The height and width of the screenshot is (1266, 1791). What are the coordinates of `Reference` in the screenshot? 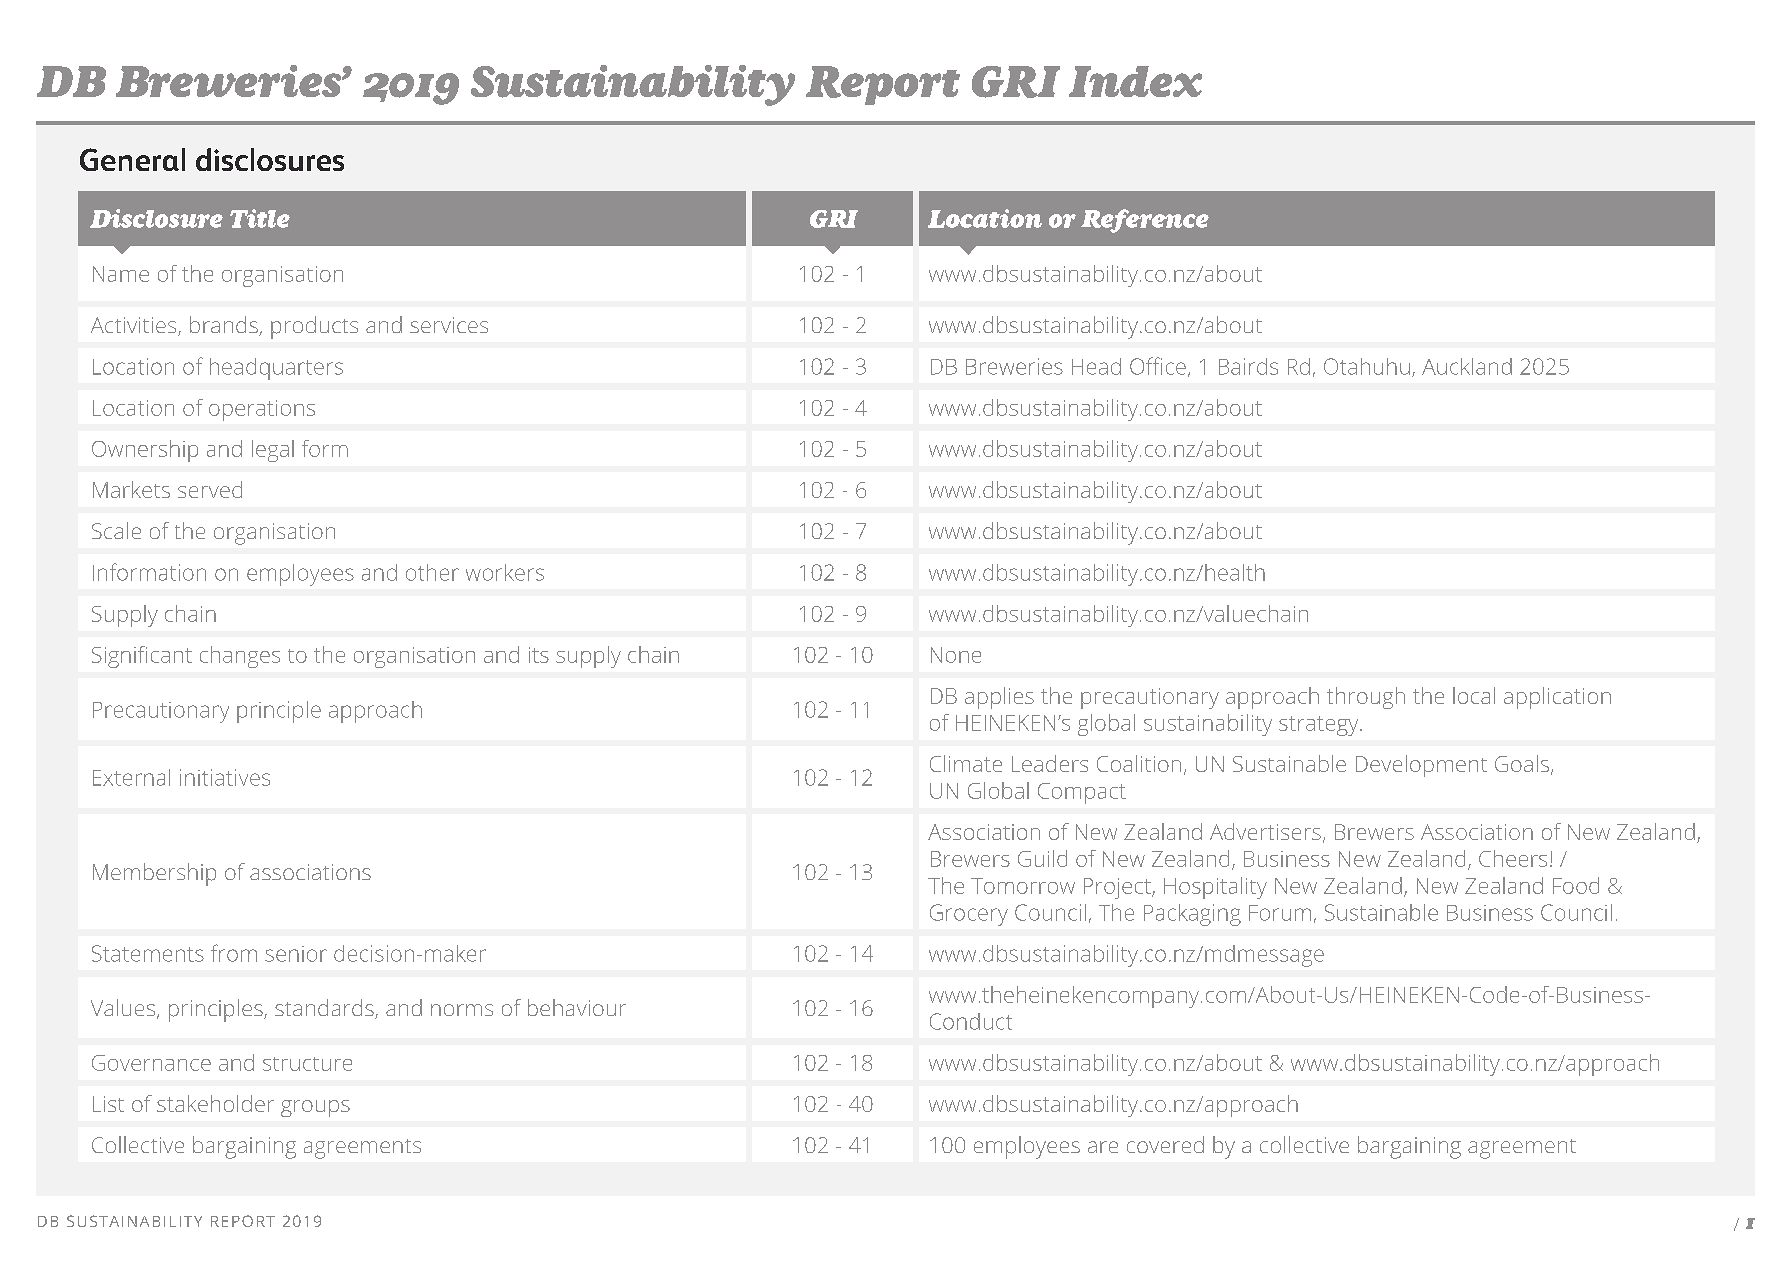 It's located at (1145, 221).
